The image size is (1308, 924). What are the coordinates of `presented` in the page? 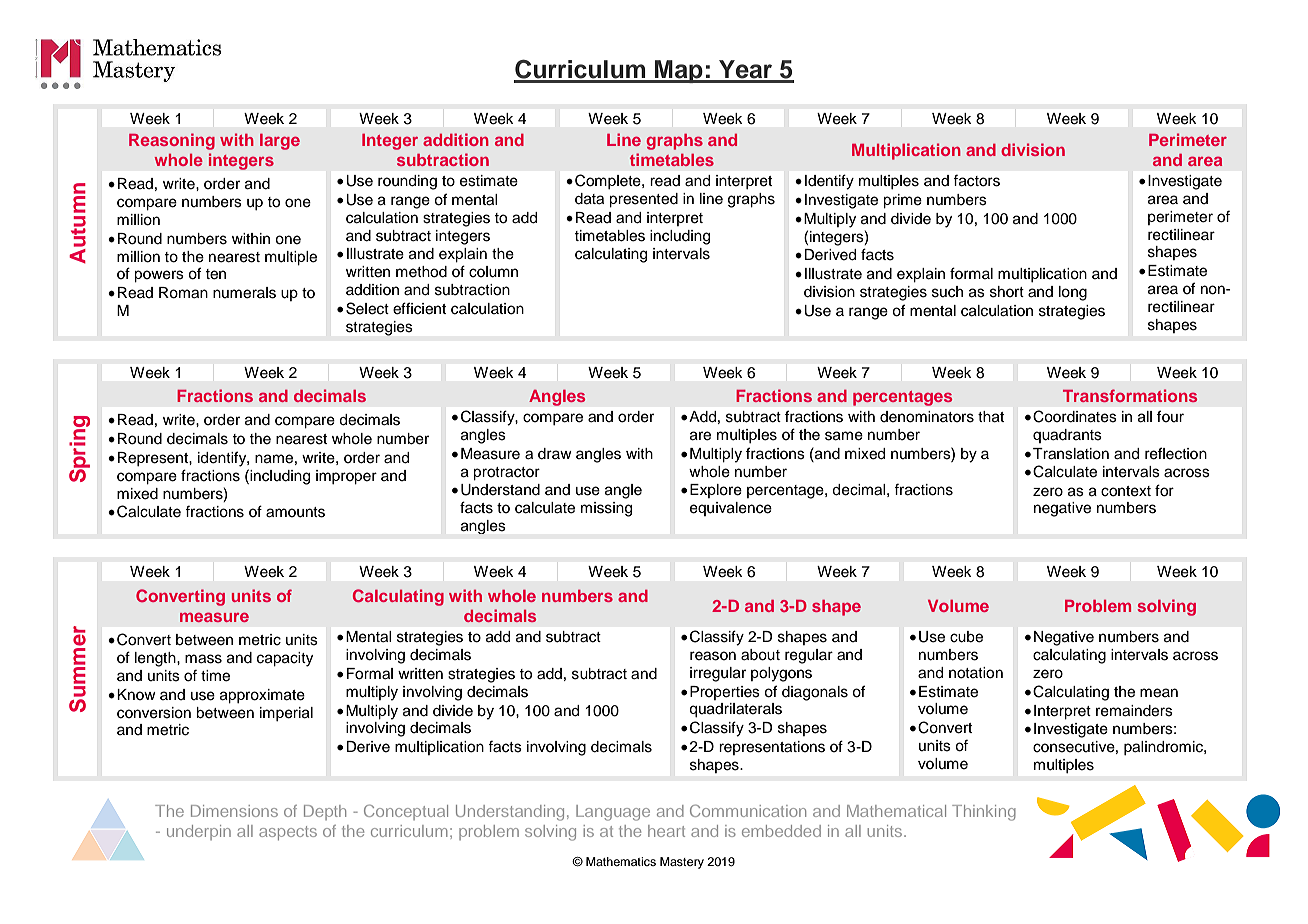 It's located at (643, 200).
